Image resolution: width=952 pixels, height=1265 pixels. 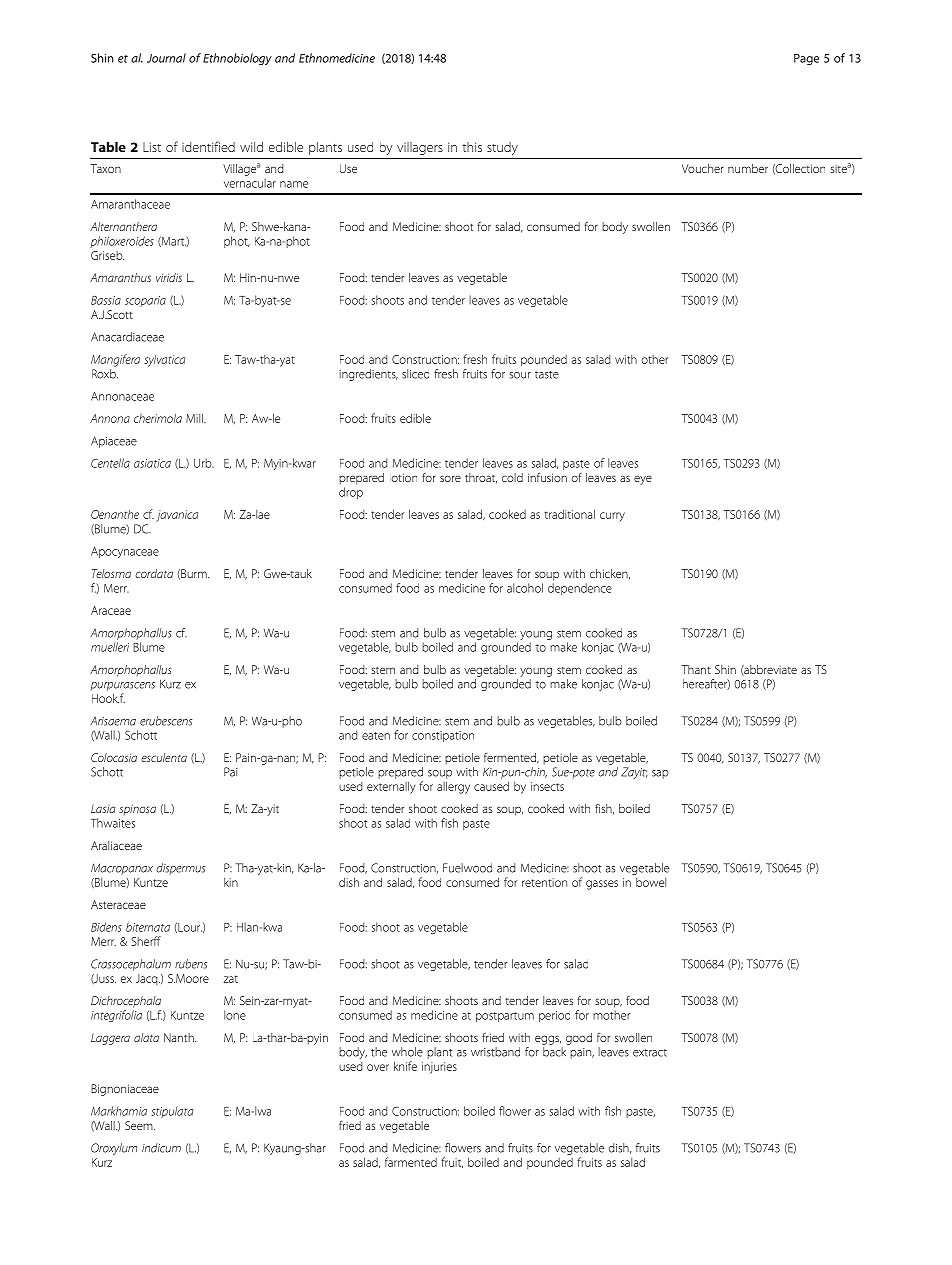 What do you see at coordinates (651, 882) in the screenshot?
I see `bowel` at bounding box center [651, 882].
